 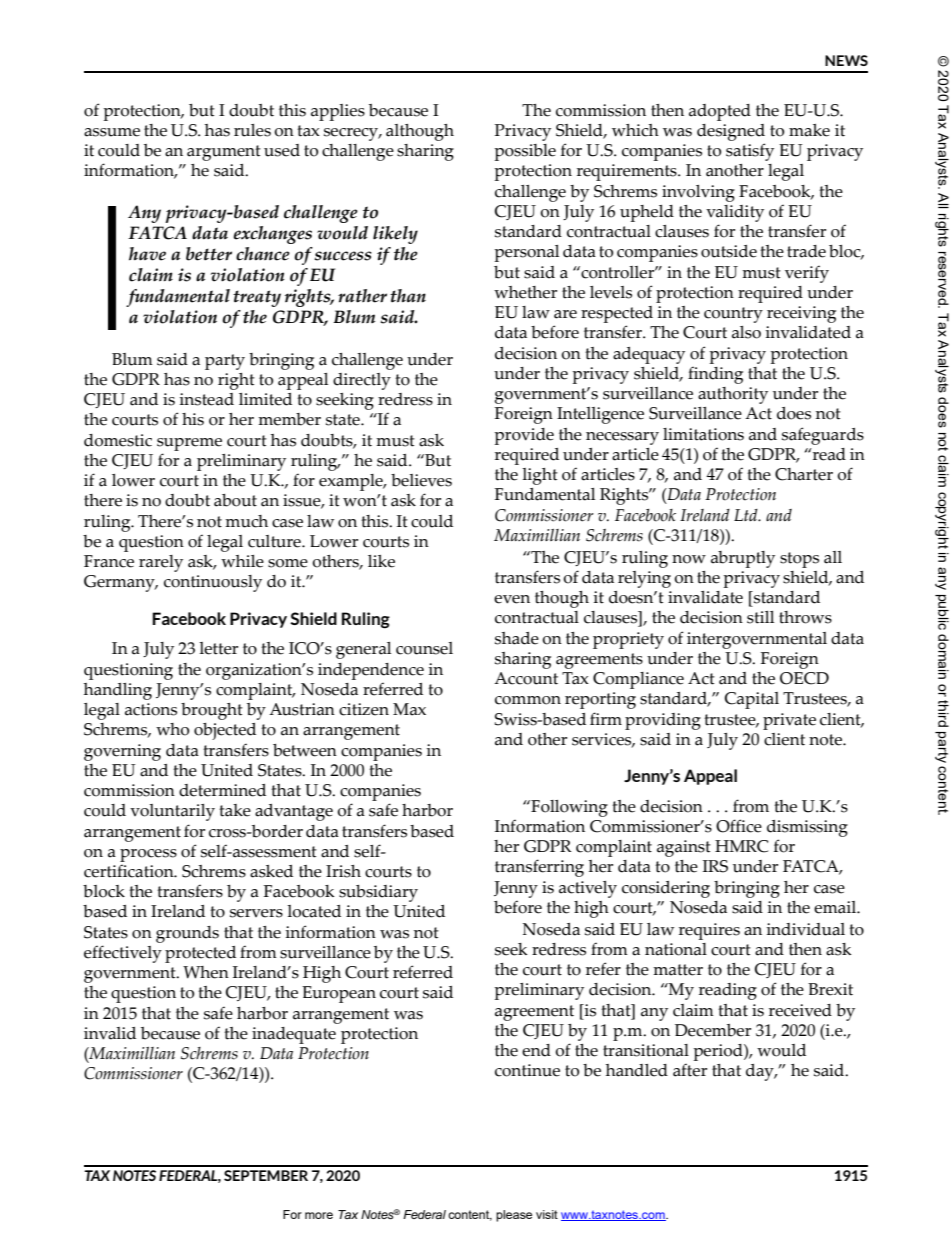 I want to click on after, so click(x=690, y=1070).
